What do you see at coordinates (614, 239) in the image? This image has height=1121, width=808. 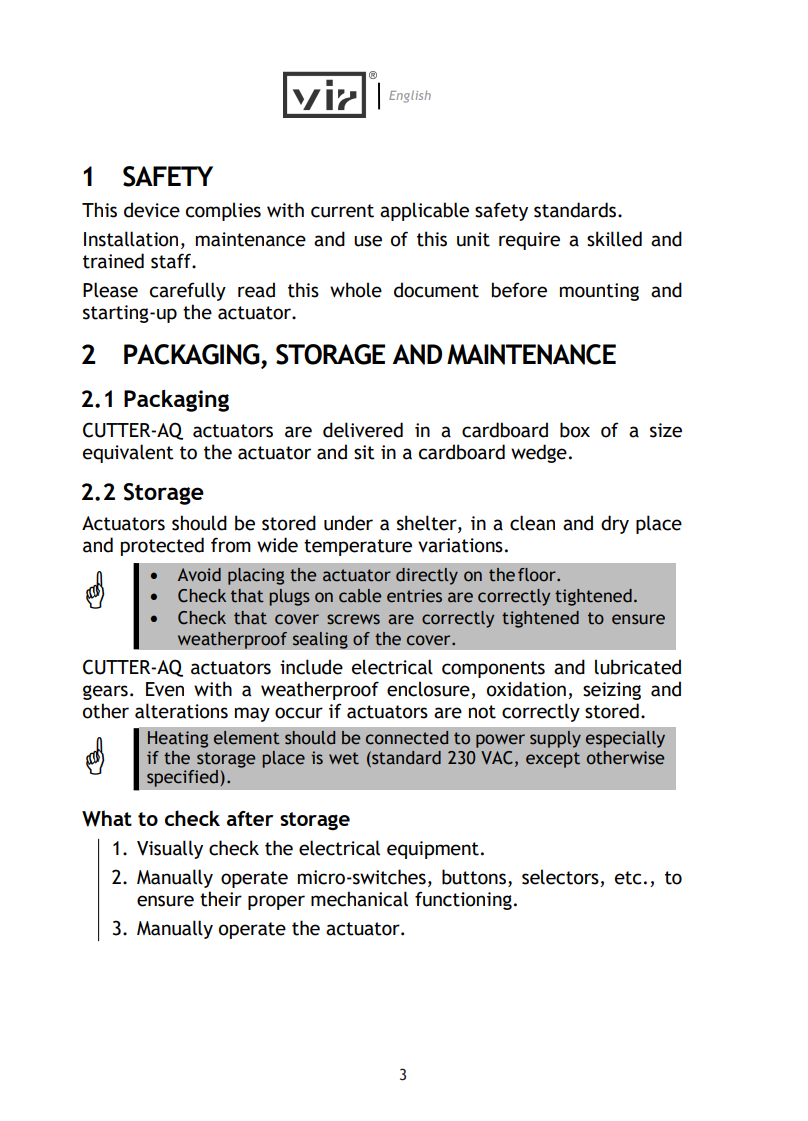 I see `skilled` at bounding box center [614, 239].
